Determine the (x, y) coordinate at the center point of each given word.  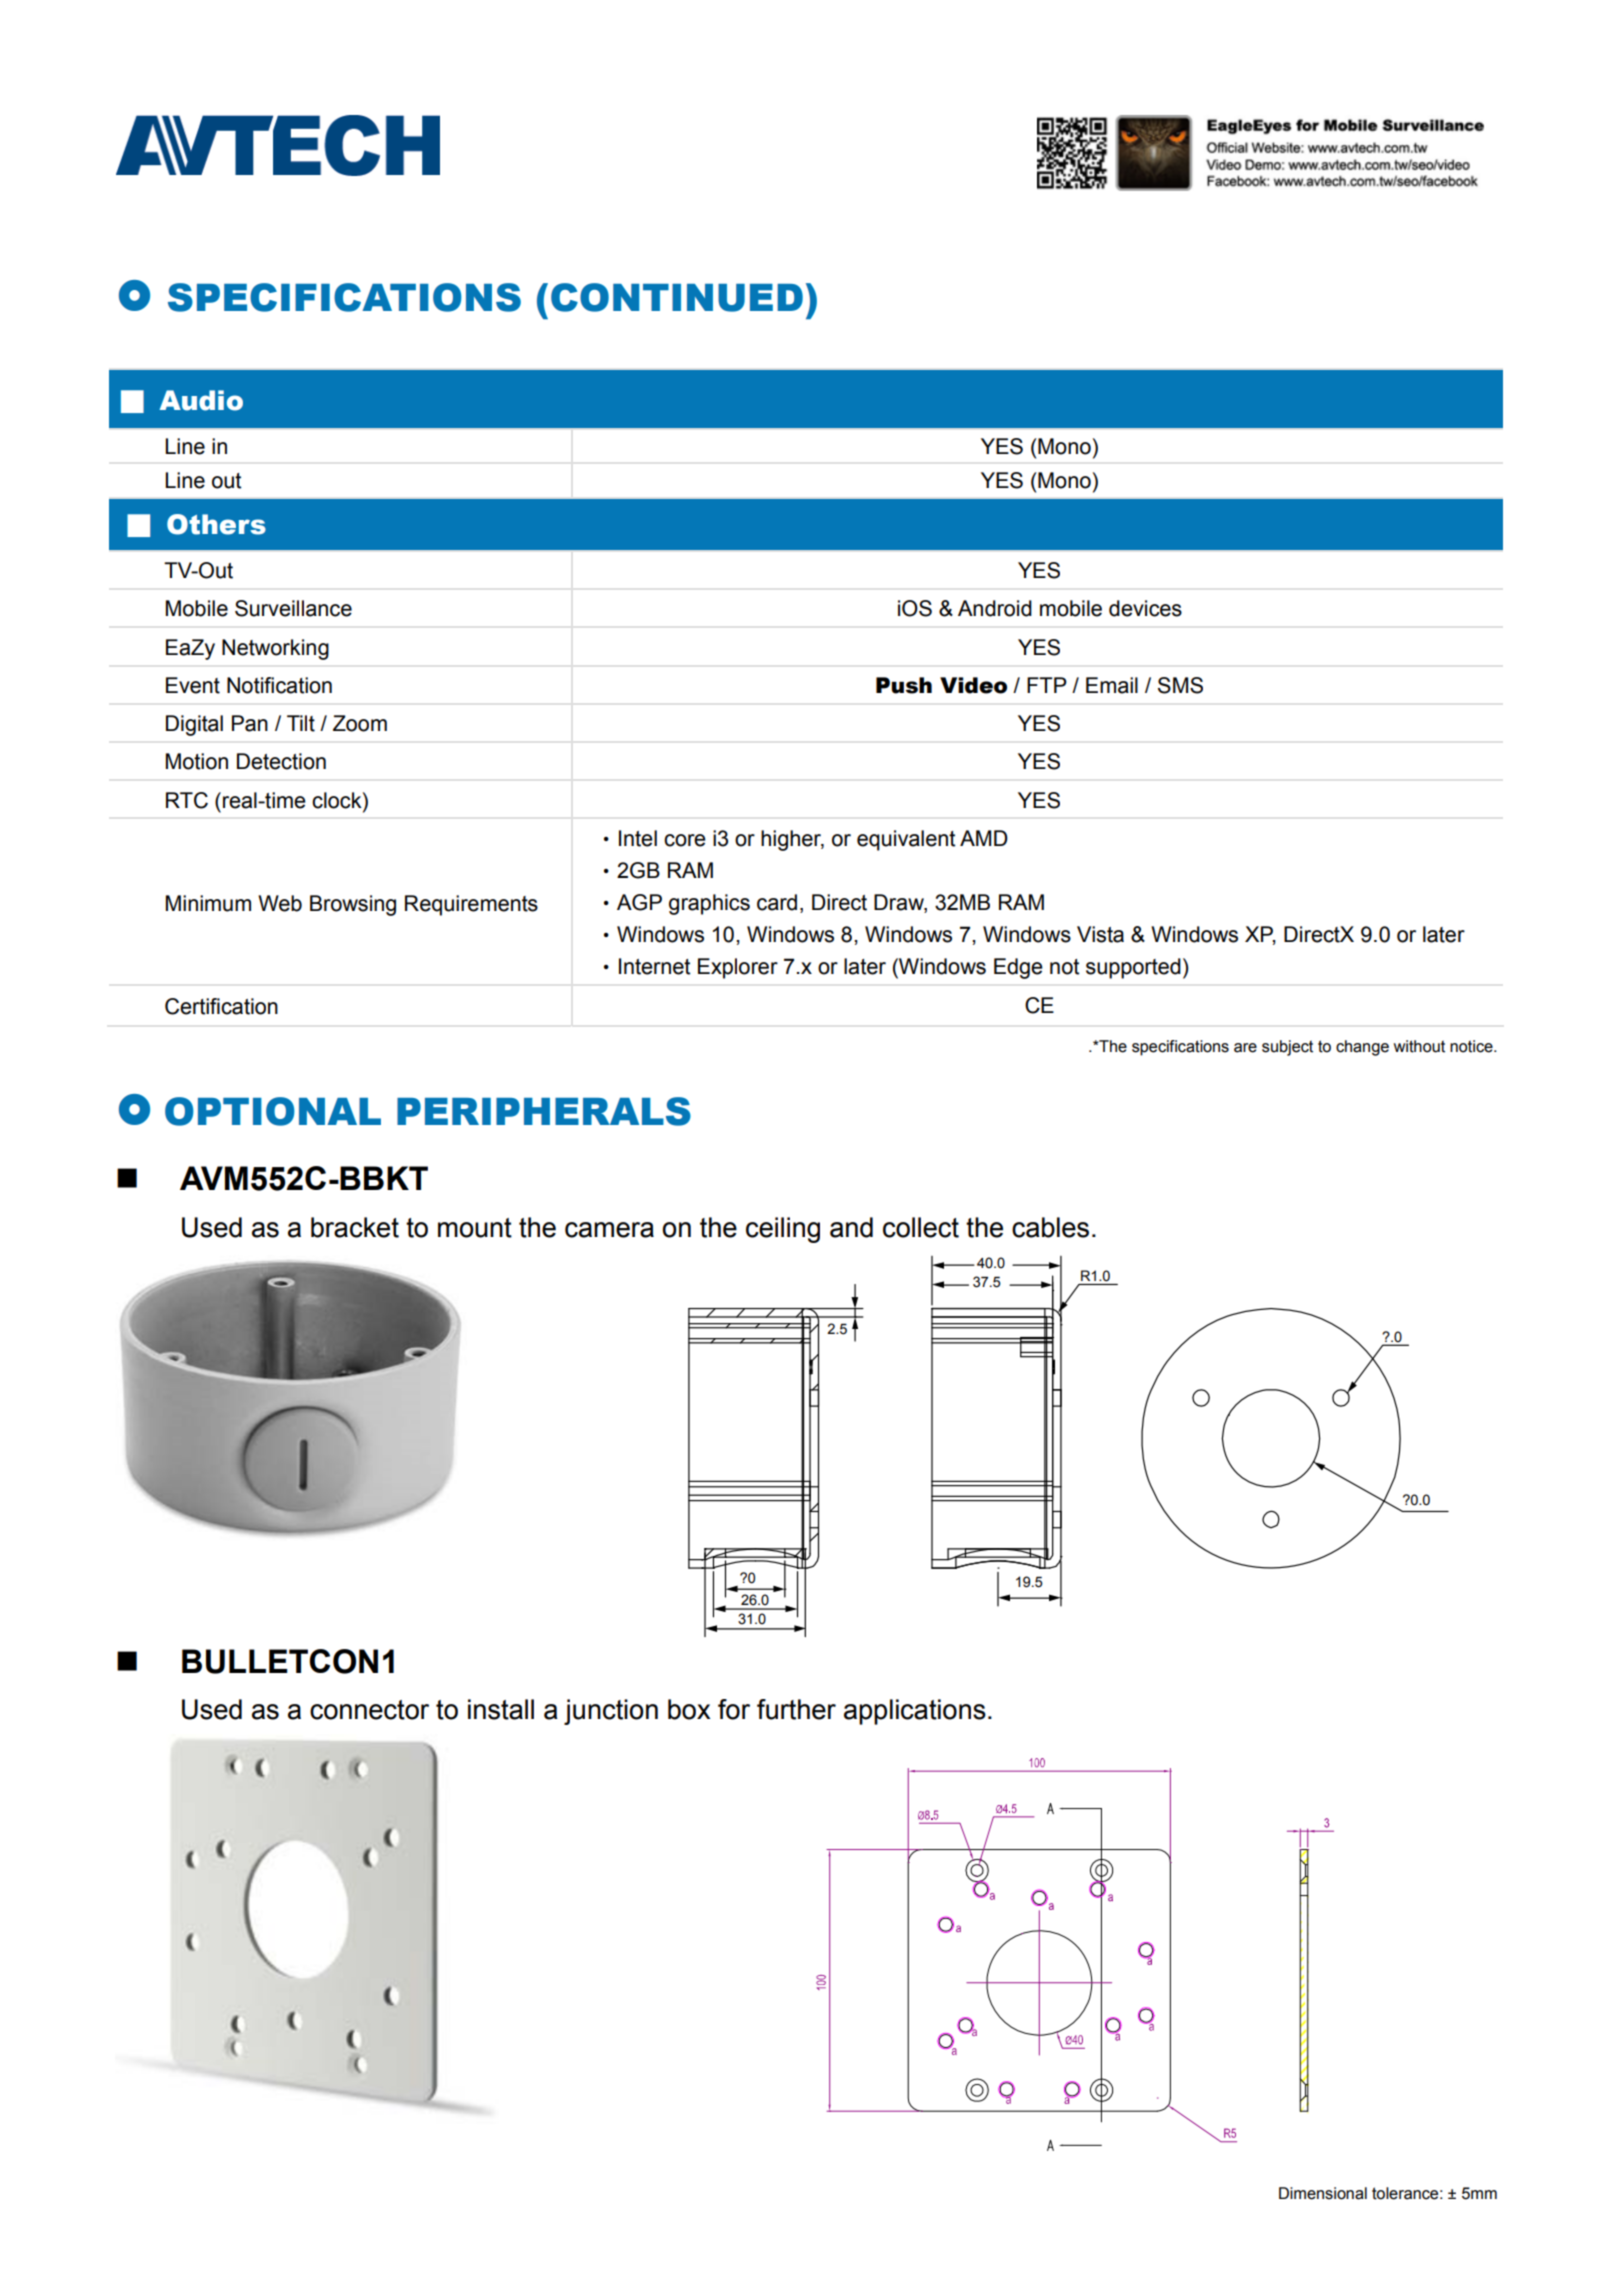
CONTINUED (677, 297)
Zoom (360, 723)
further (796, 1709)
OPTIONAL (273, 1111)
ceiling (783, 1230)
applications (915, 1712)
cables (1050, 1227)
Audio (201, 400)
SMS (1180, 685)
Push (904, 685)
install (501, 1709)
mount (475, 1228)
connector (369, 1710)
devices (1145, 608)
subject (1287, 1048)
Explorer (738, 968)
